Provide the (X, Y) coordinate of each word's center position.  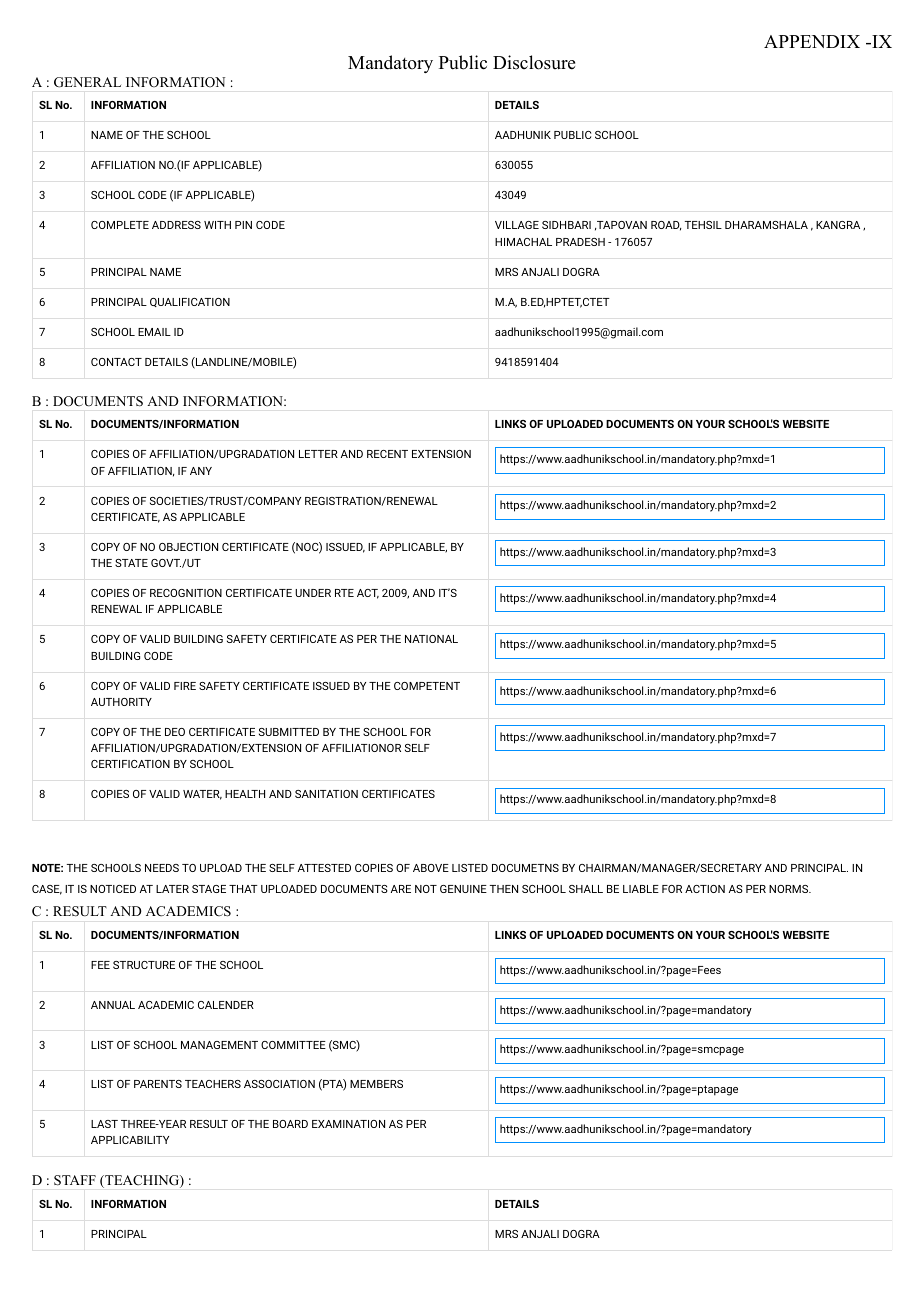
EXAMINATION (348, 1124)
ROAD (666, 226)
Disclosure (534, 62)
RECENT (387, 454)
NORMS (789, 889)
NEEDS (162, 868)
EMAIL (154, 332)
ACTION (705, 889)
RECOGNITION (186, 593)
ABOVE (431, 868)
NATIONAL (431, 639)
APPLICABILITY (130, 1140)
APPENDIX (812, 41)
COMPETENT (427, 686)
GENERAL (87, 82)
